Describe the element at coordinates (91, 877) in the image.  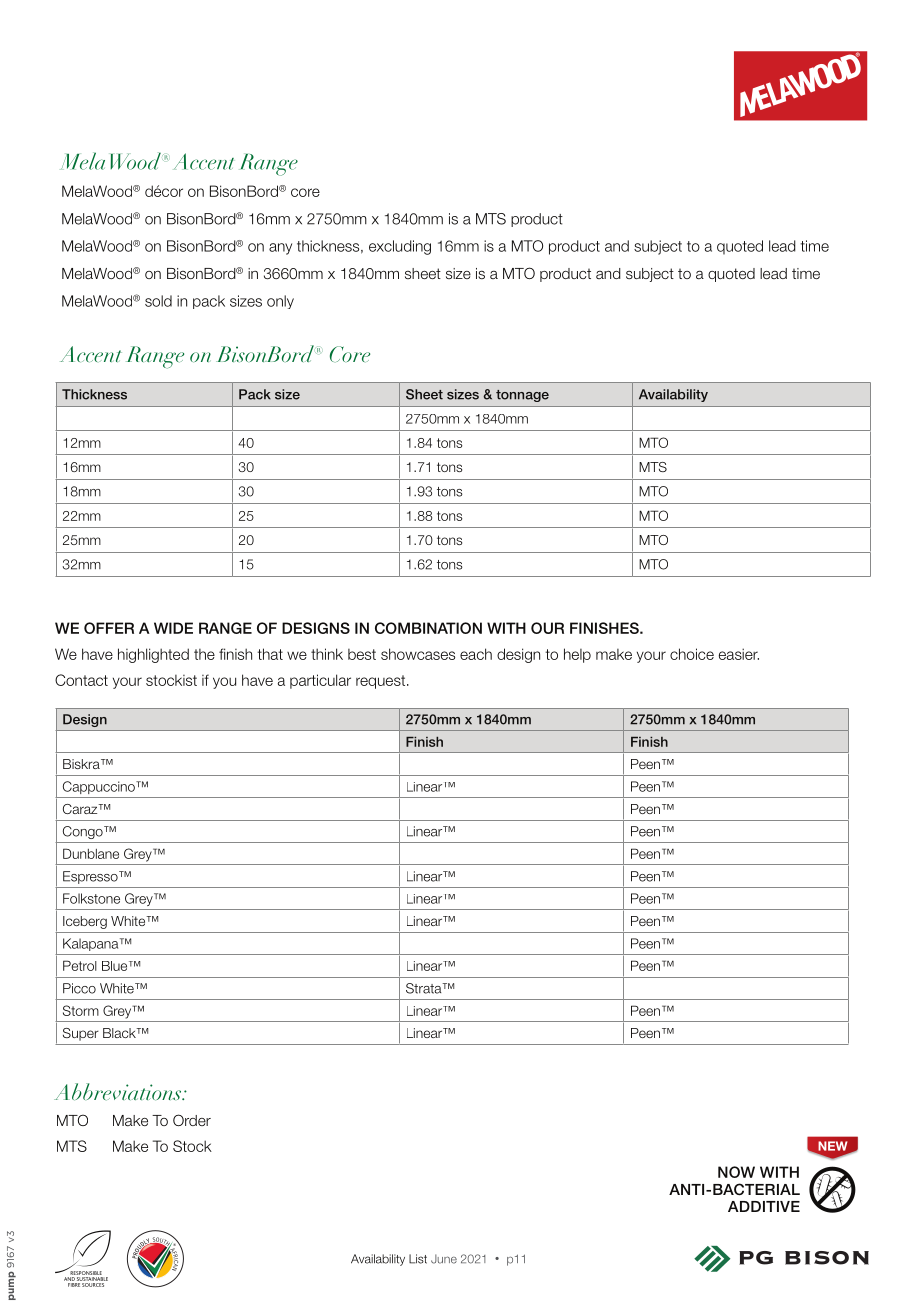
I see `Espresso` at that location.
